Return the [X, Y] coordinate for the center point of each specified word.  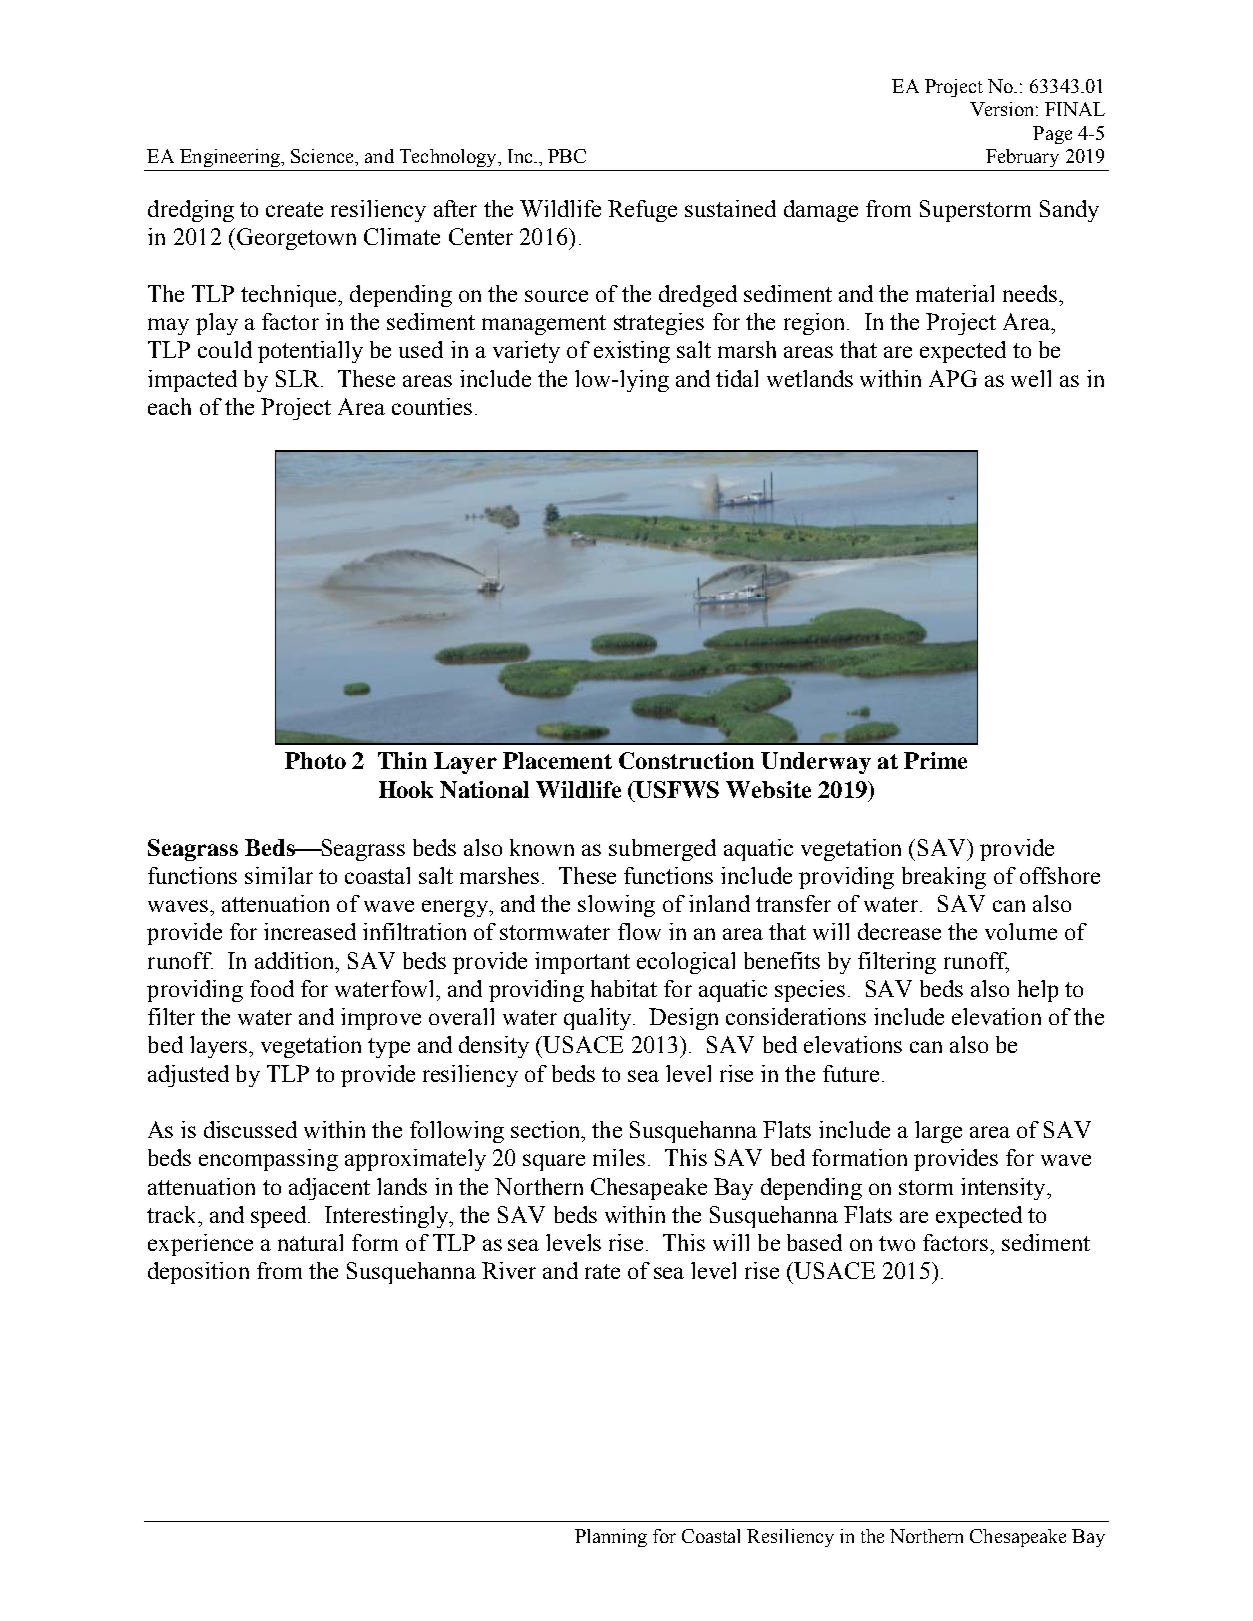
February [1022, 158]
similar [279, 875]
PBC [567, 156]
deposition [198, 1273]
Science [323, 156]
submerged [662, 850]
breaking [944, 878]
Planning [611, 1538]
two [897, 1243]
